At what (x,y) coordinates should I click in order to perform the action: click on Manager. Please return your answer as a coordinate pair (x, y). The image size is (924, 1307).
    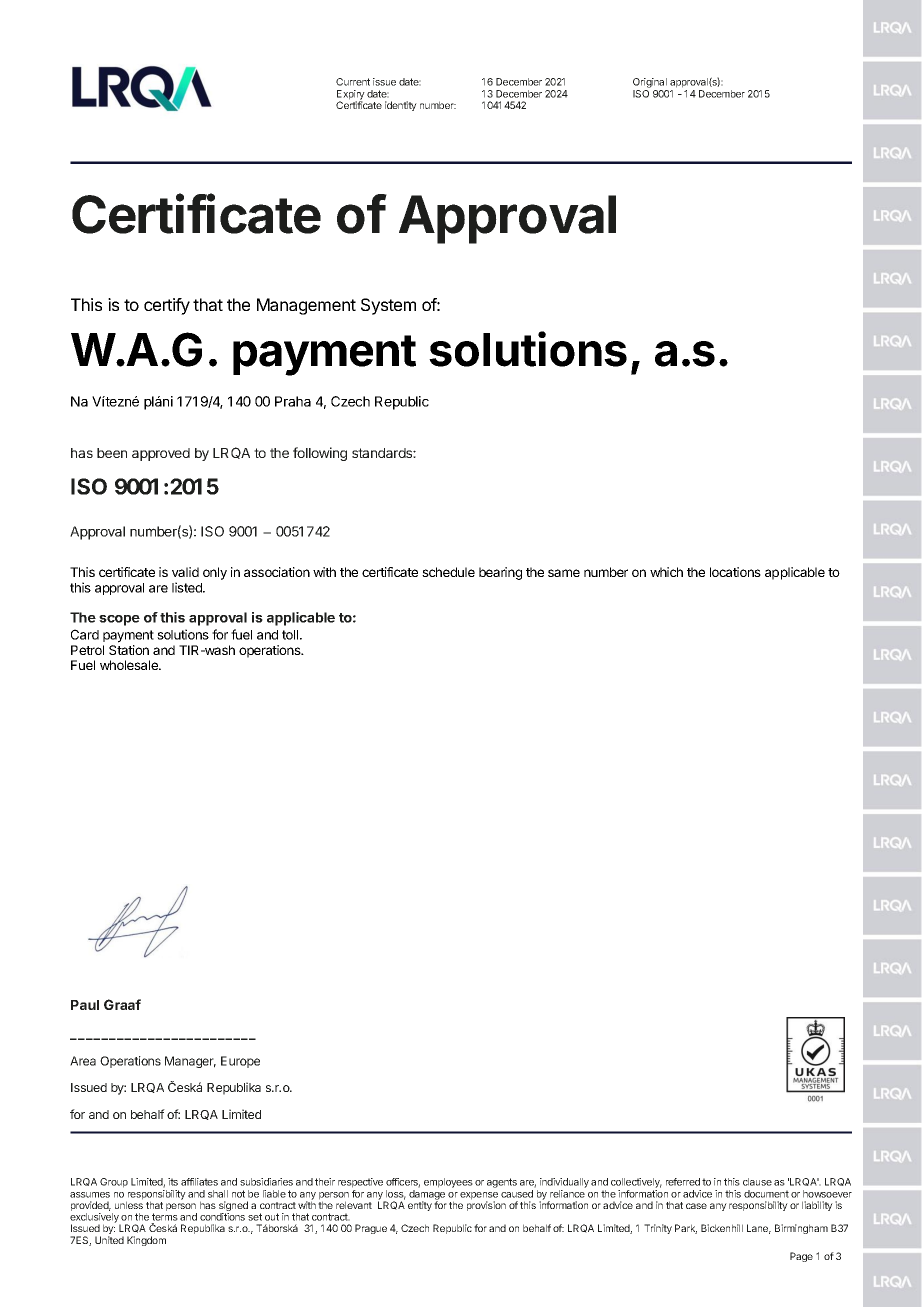
    Looking at the image, I should click on (190, 1062).
